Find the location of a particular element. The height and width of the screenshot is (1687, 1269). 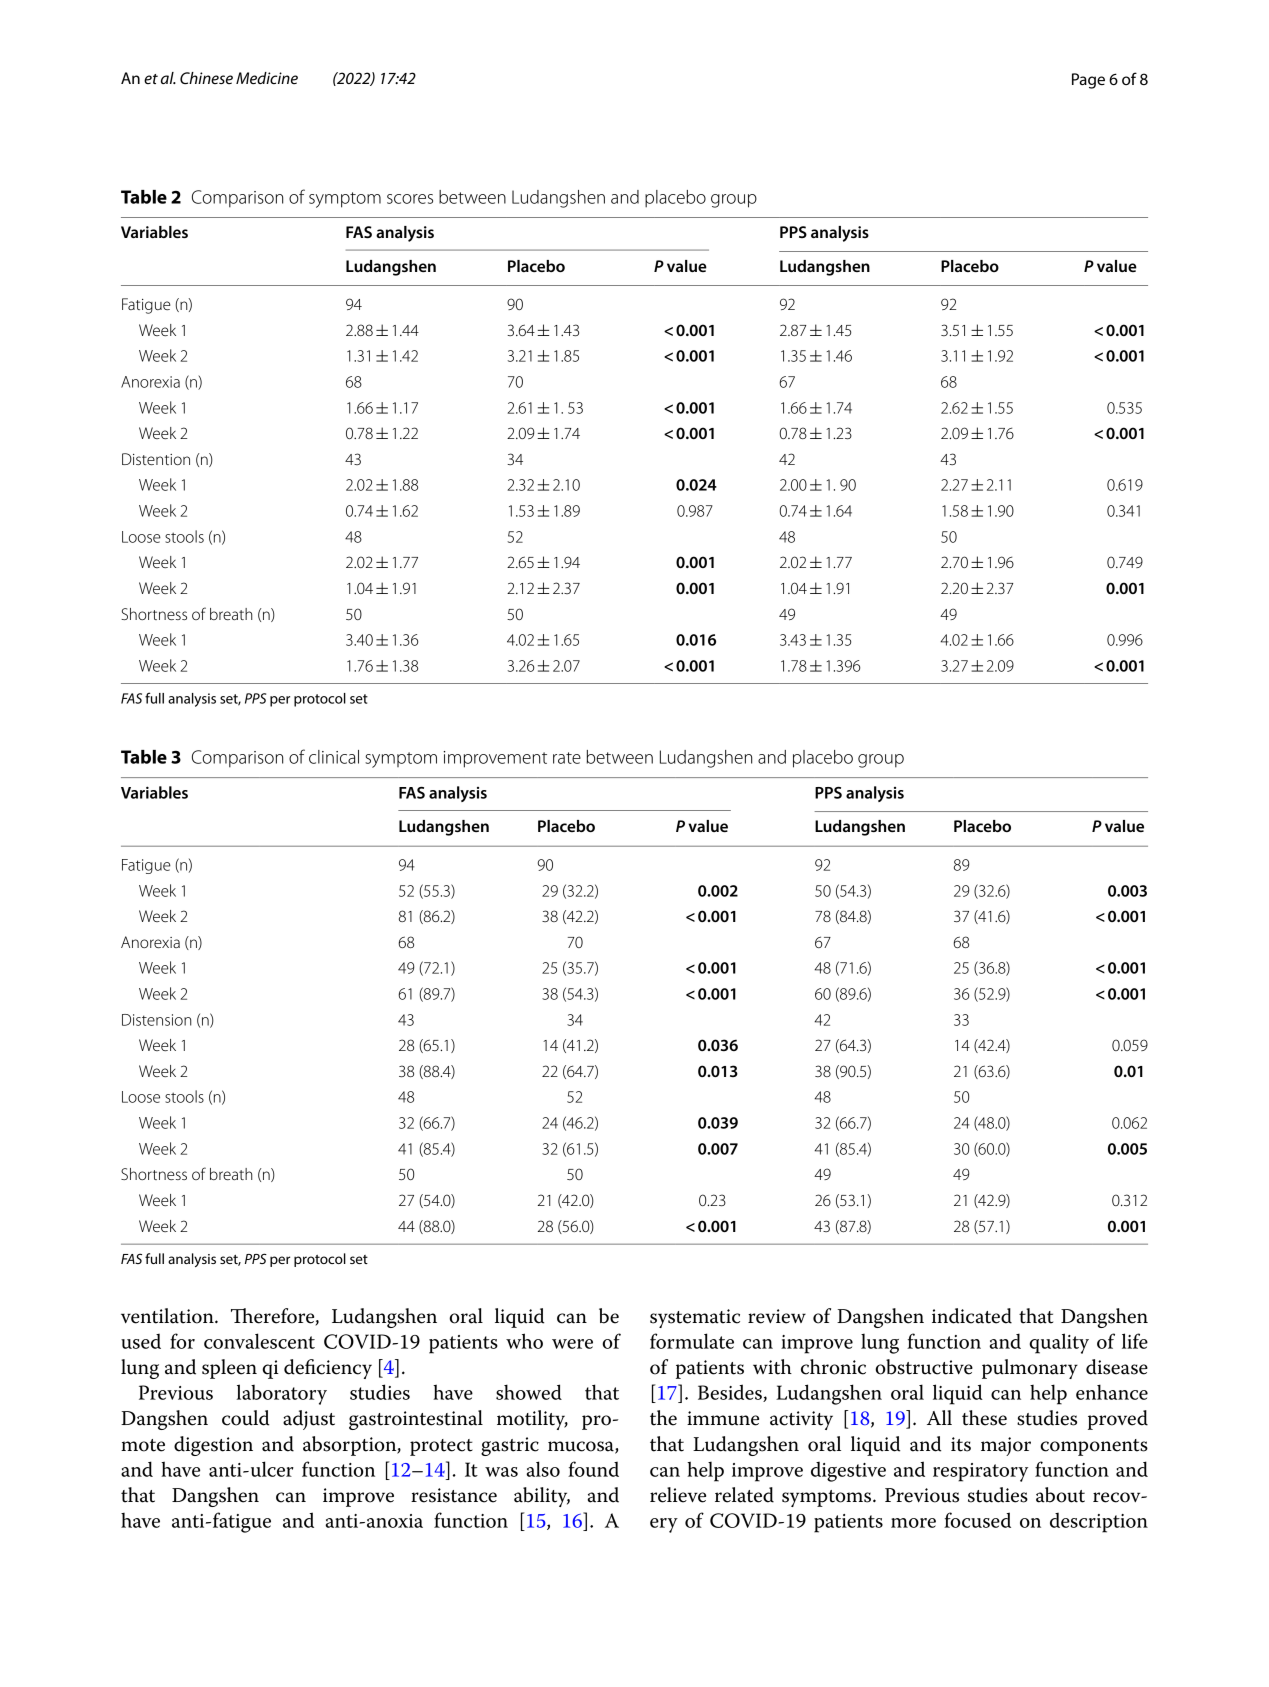

Medicine is located at coordinates (267, 78).
